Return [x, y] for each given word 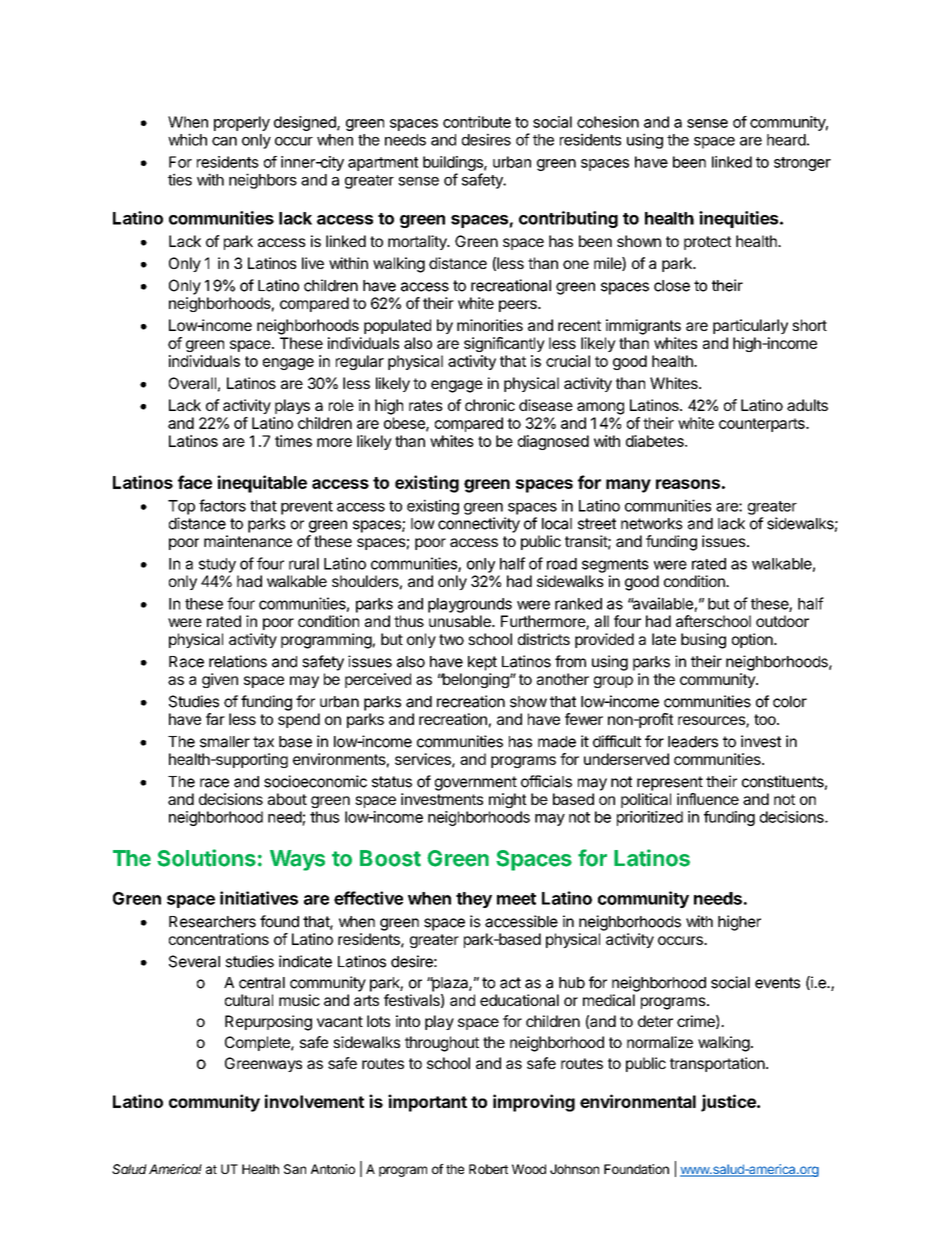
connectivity [479, 525]
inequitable [262, 484]
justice [729, 1103]
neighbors [263, 181]
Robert [488, 1169]
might [508, 800]
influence [708, 799]
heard [786, 140]
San [295, 1169]
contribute [477, 122]
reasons [688, 484]
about [287, 799]
